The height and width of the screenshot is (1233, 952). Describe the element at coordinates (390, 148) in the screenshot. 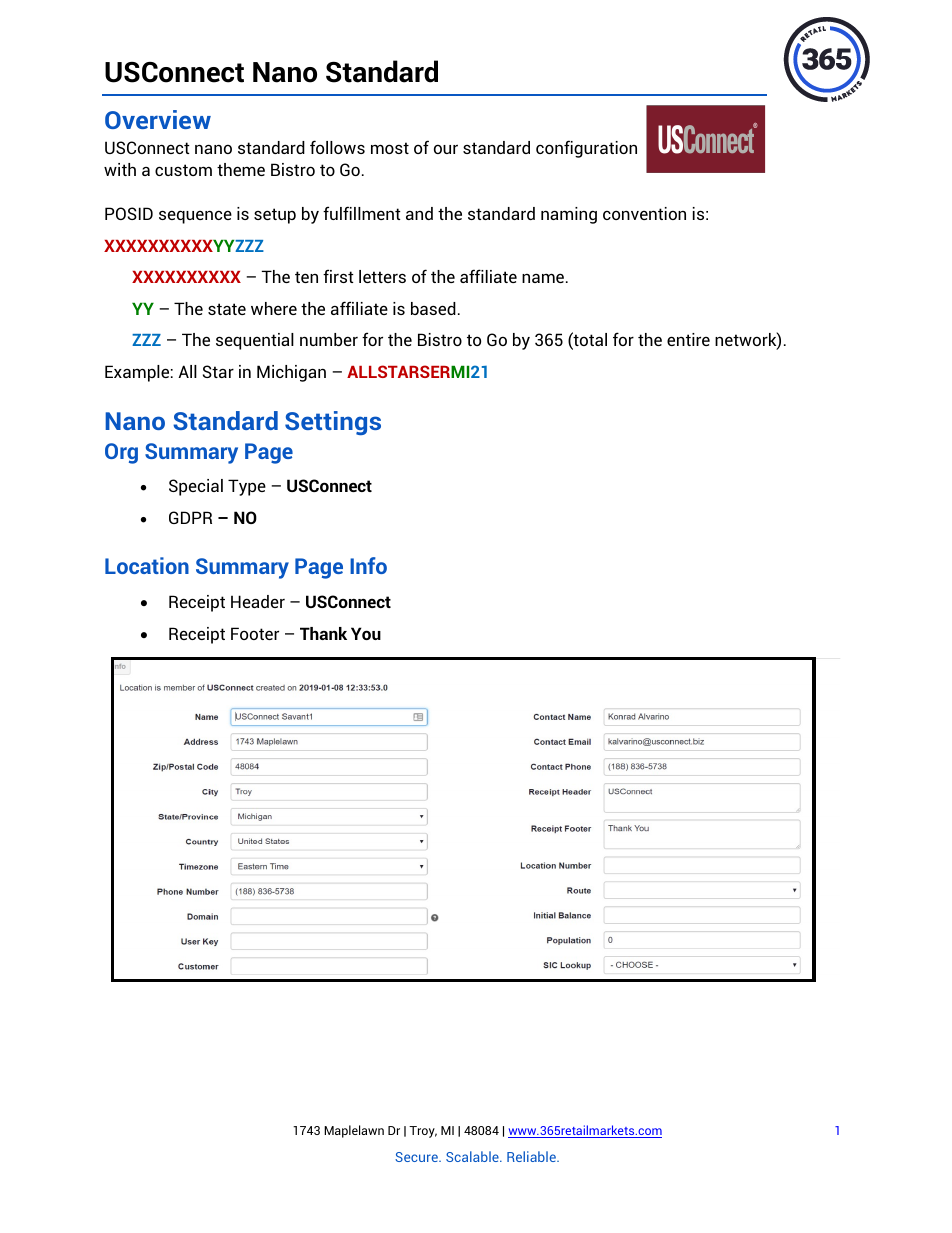

I see `most` at that location.
